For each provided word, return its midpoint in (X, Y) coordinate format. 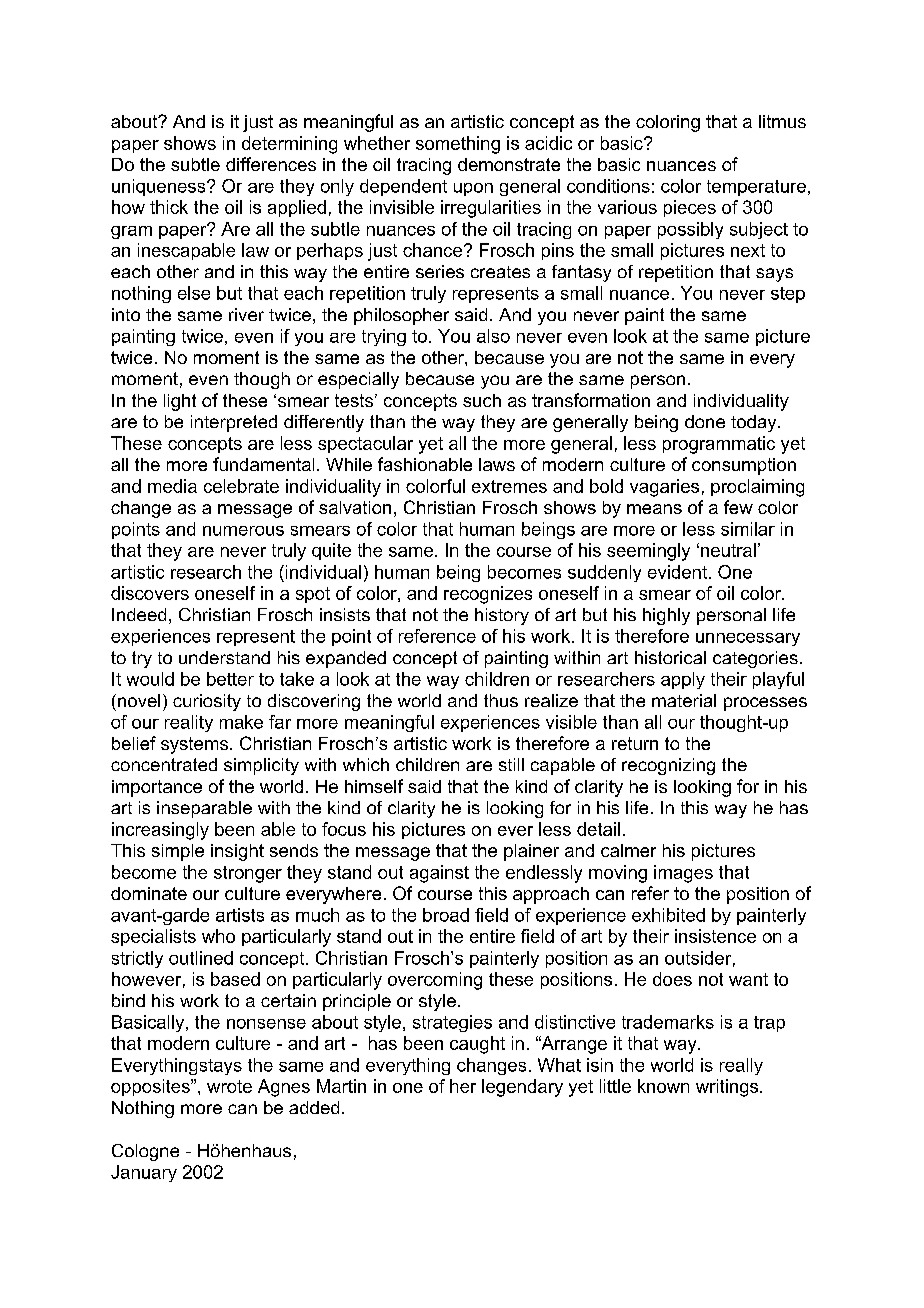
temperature (756, 188)
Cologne (145, 1152)
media (172, 486)
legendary (522, 1088)
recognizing (668, 766)
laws (497, 464)
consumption (744, 466)
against (439, 874)
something (458, 145)
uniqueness (160, 187)
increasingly (160, 831)
